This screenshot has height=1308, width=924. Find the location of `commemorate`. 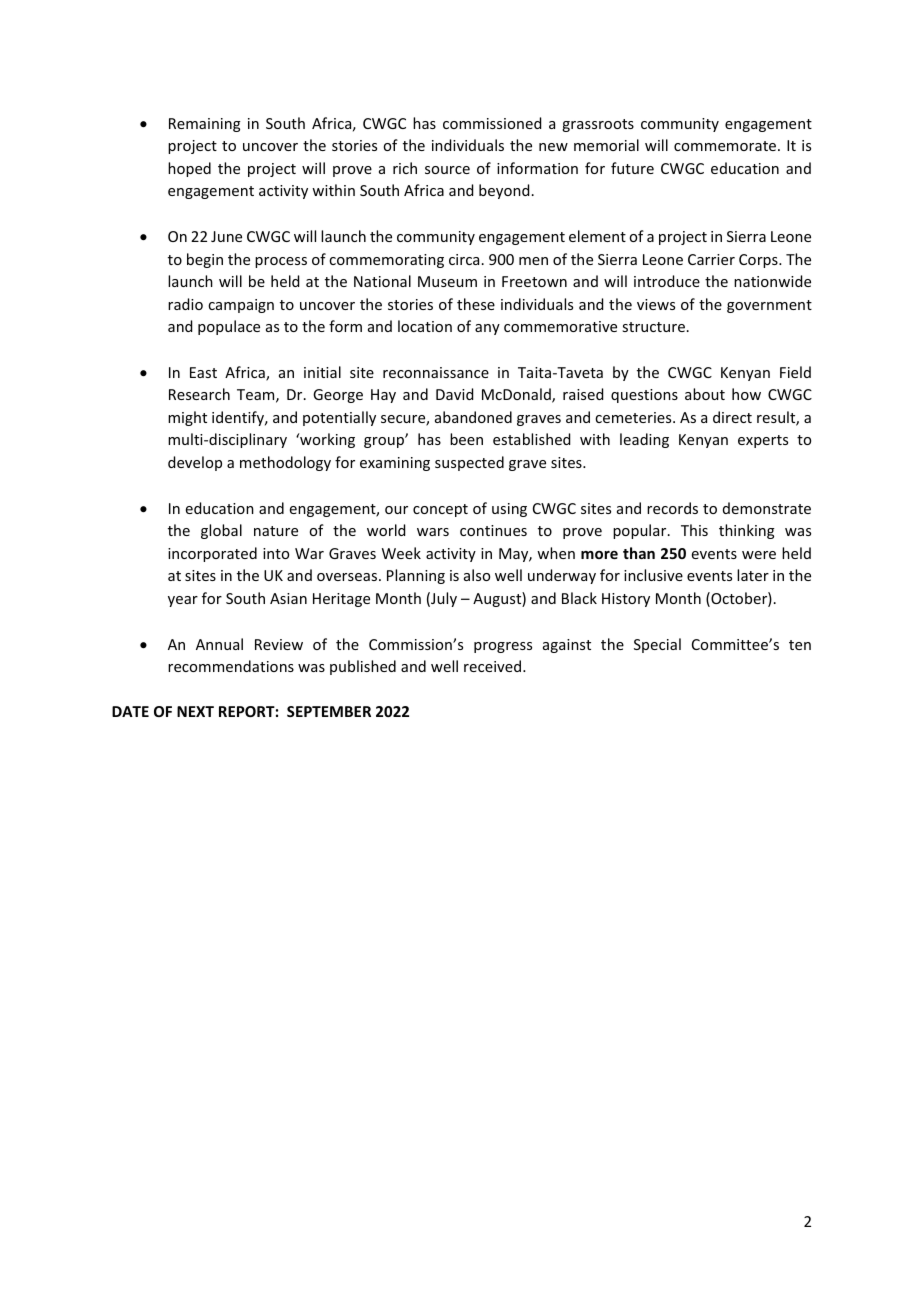

commemorate is located at coordinates (726, 146).
